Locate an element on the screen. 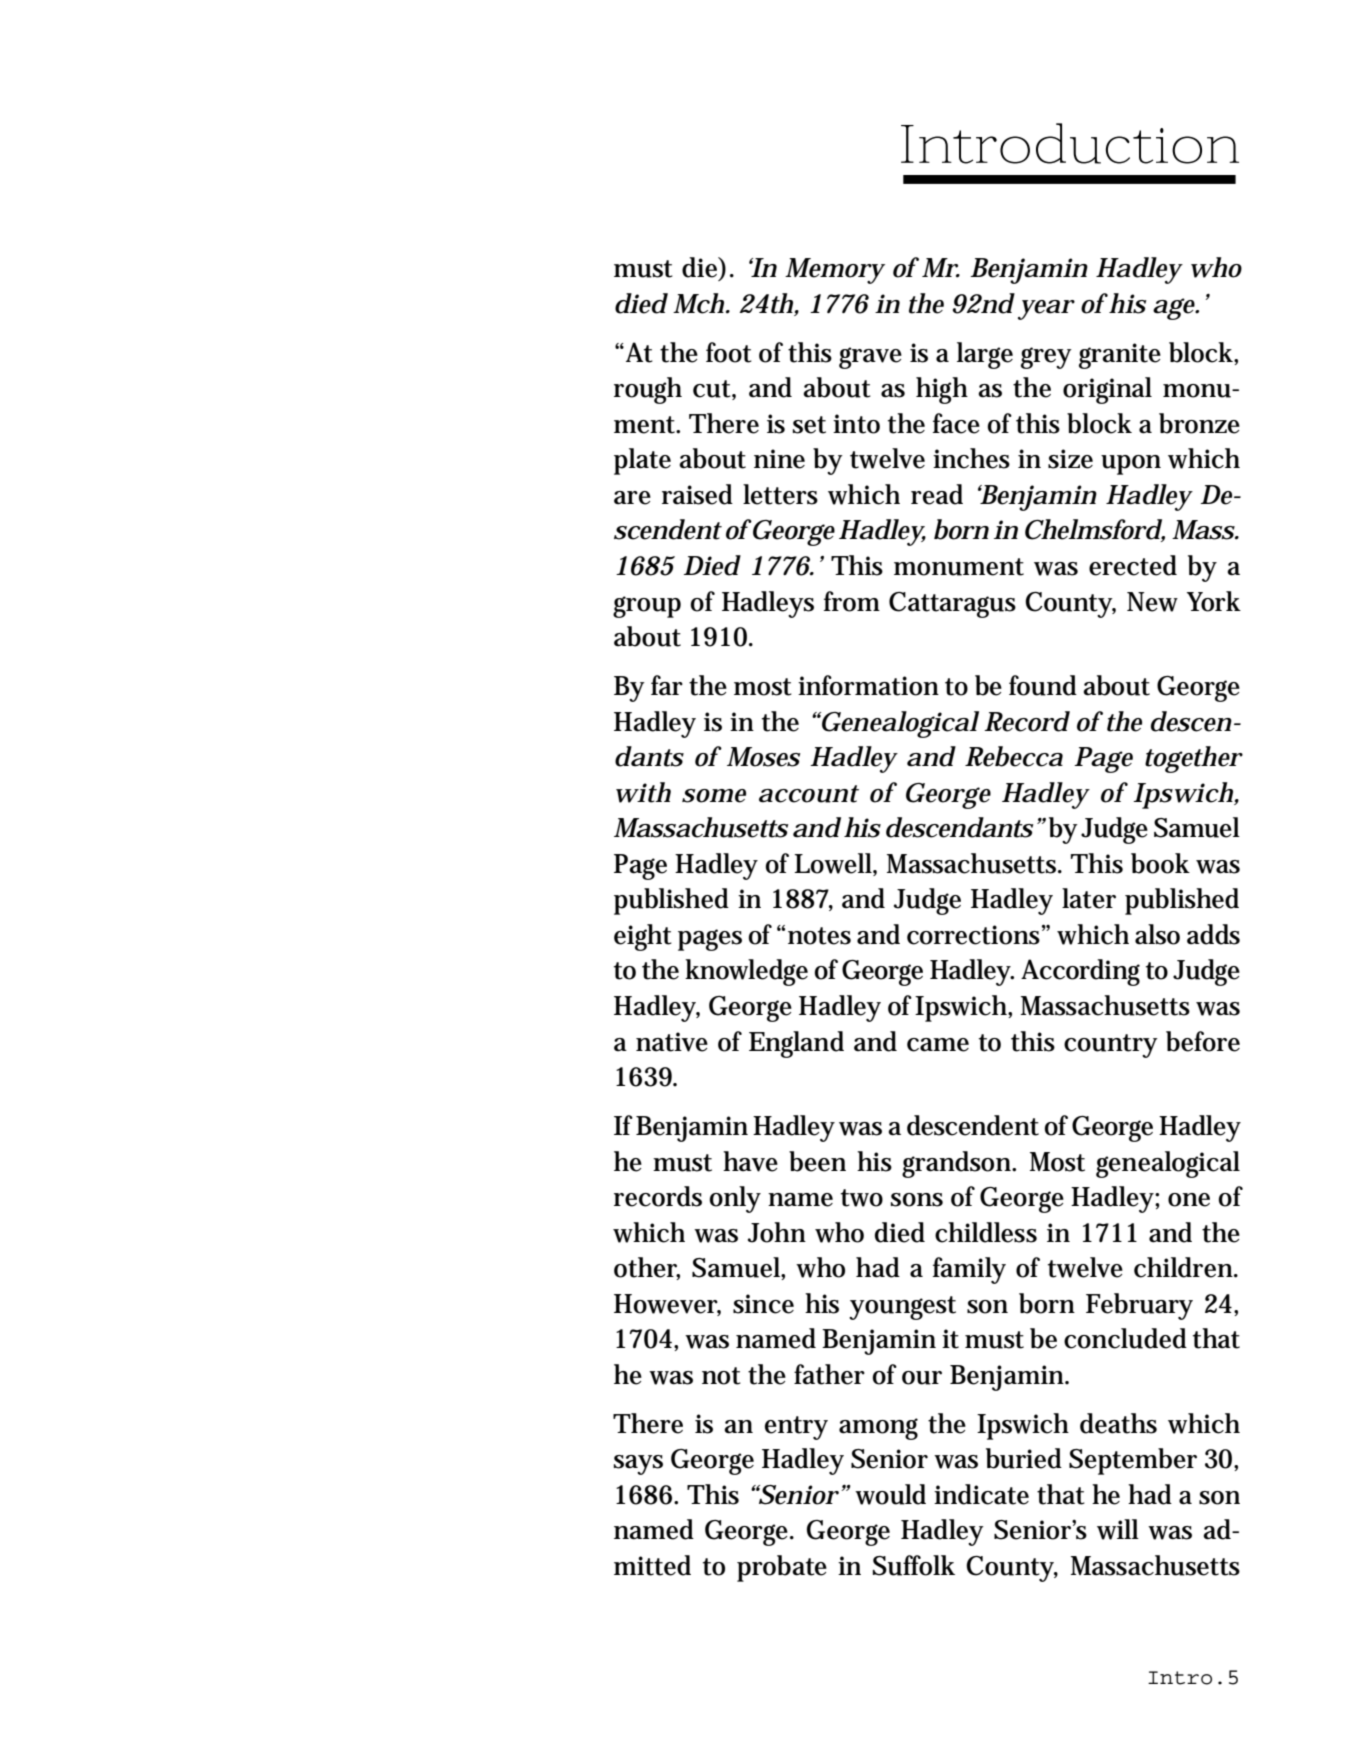 This screenshot has width=1360, height=1760. country is located at coordinates (1111, 1046).
